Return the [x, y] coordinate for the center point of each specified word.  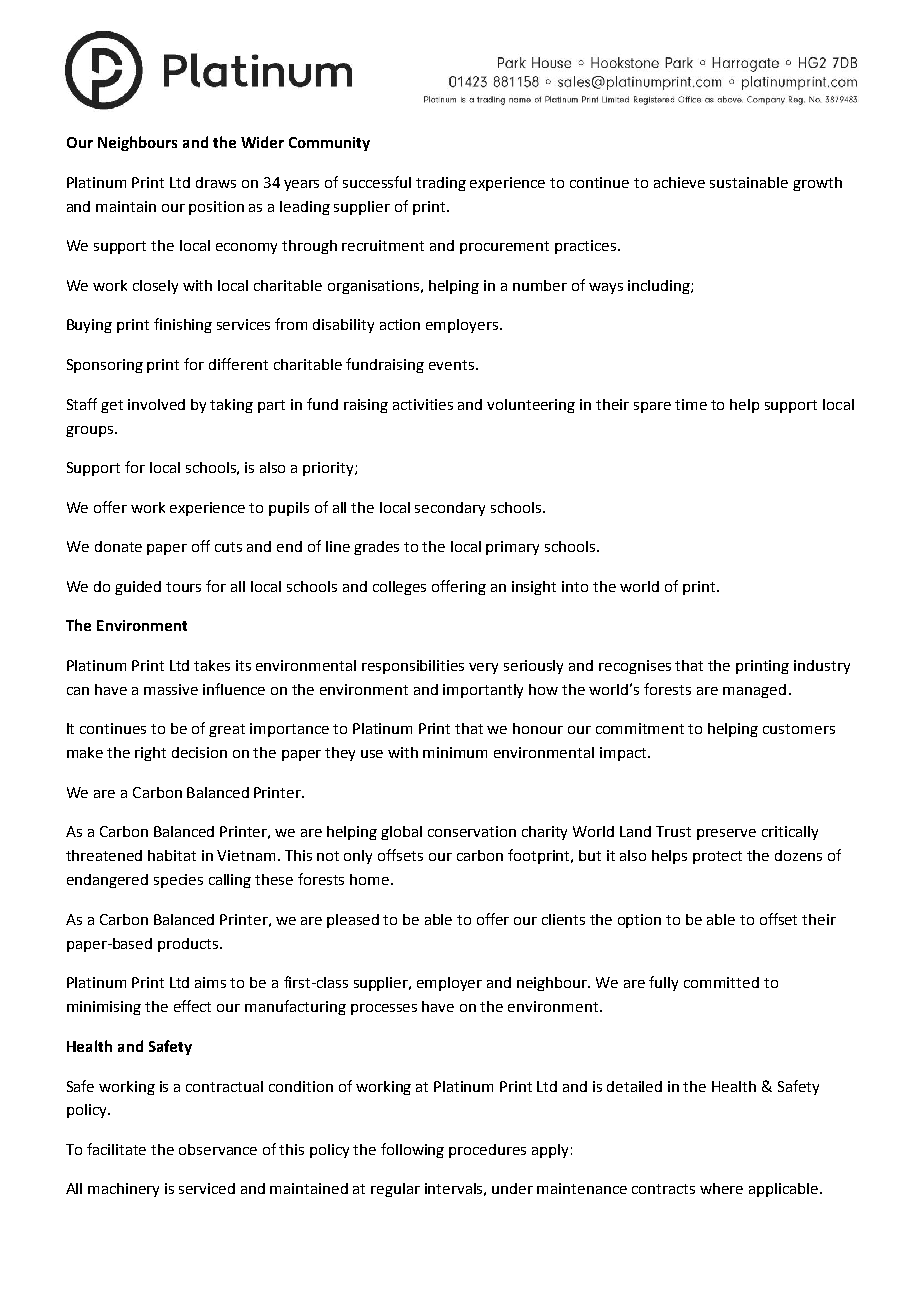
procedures [487, 1151]
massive [171, 689]
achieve [679, 182]
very [483, 668]
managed [754, 691]
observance [218, 1149]
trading [441, 184]
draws [216, 182]
